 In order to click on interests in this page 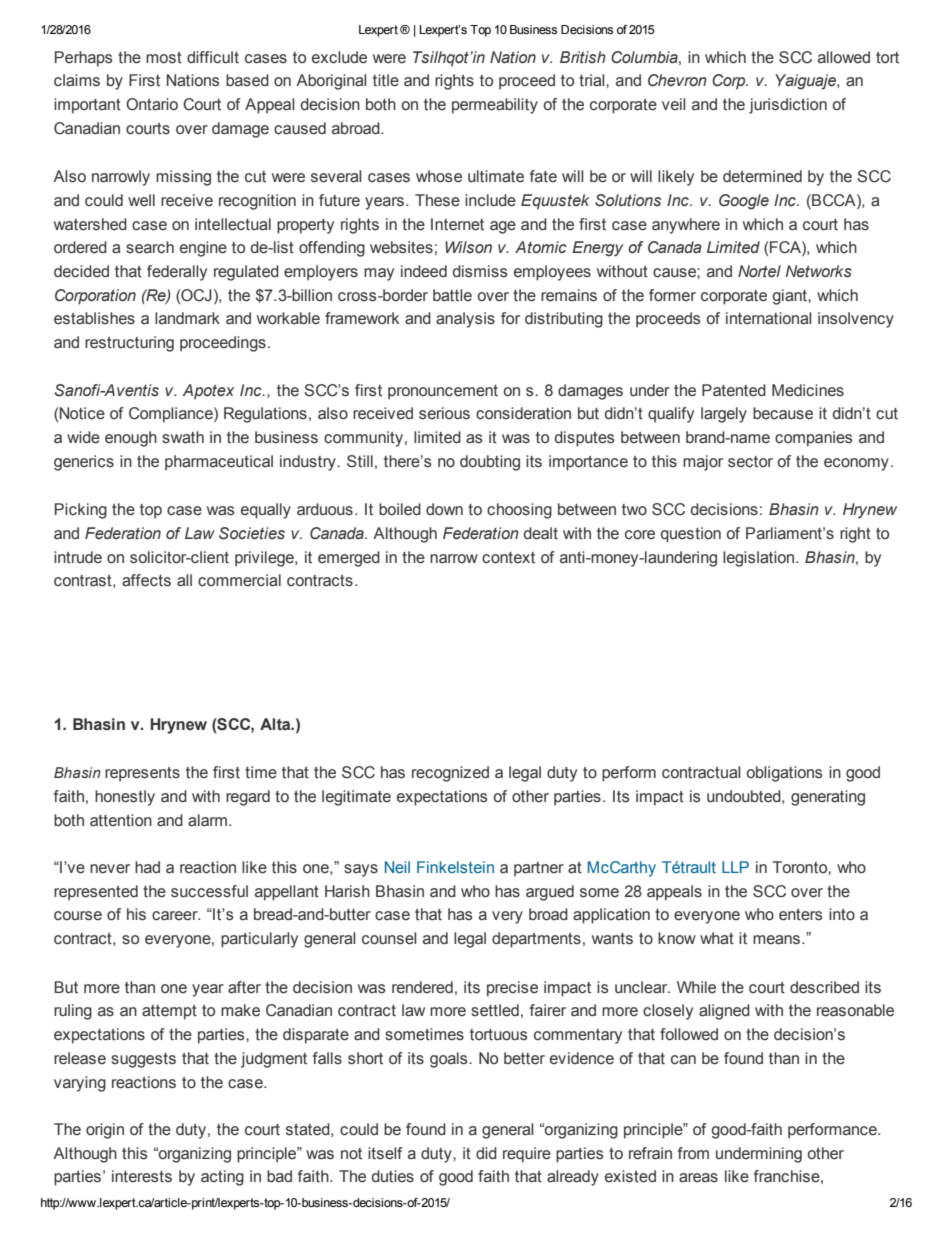, I will do `click(142, 1176)`.
